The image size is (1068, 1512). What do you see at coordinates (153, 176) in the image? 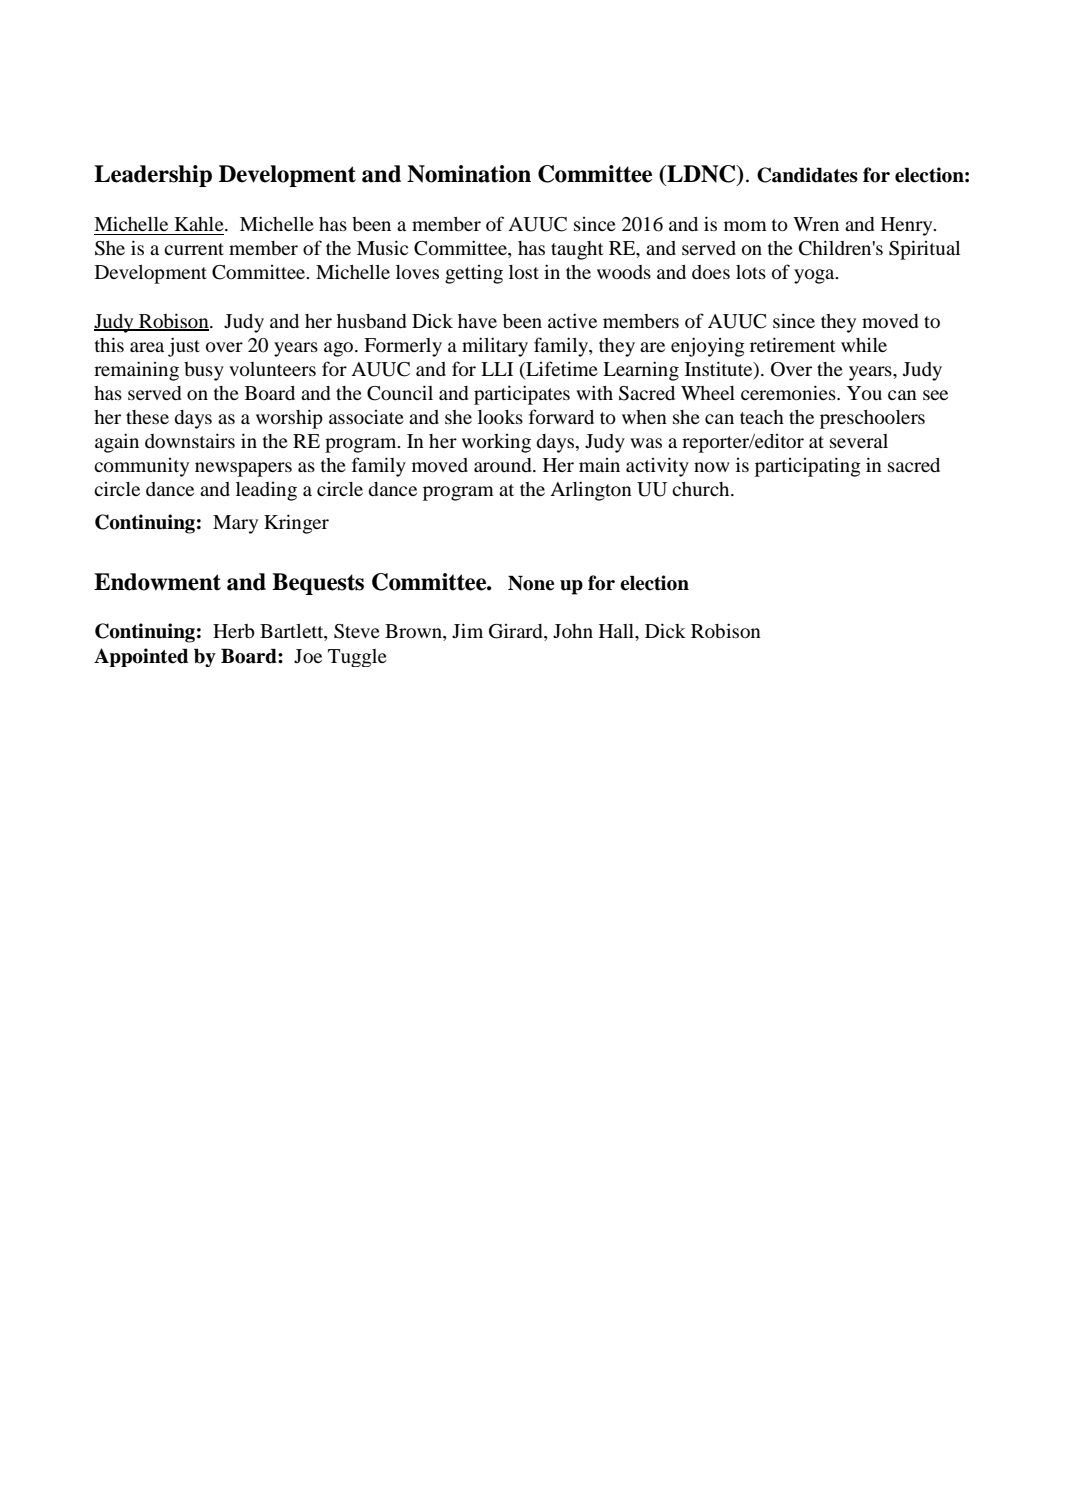
I see `Leadership` at bounding box center [153, 176].
